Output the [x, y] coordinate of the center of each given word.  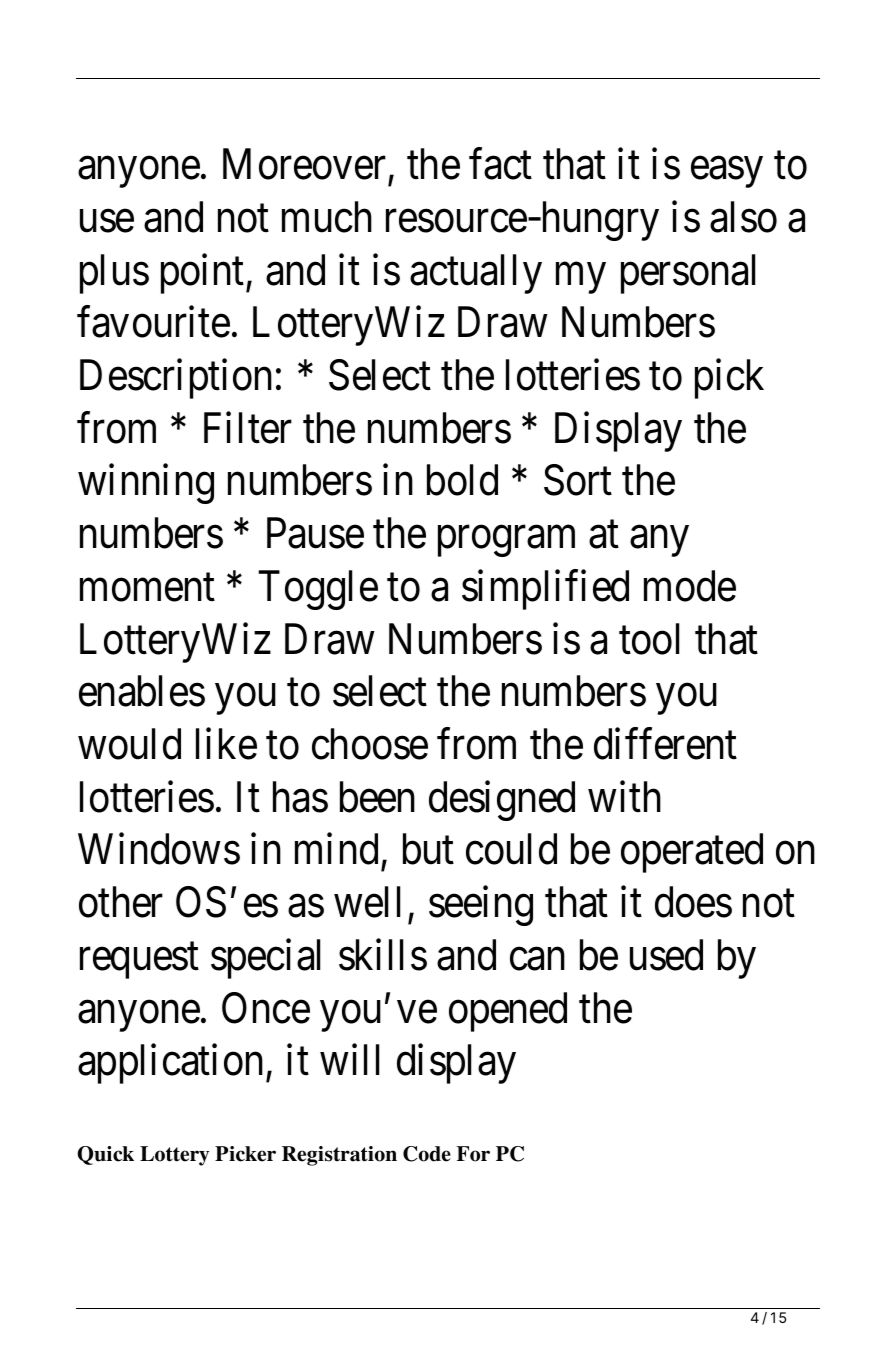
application [170, 1064]
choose [370, 744]
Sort [578, 480]
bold [462, 480]
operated [692, 853]
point [204, 274]
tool [649, 639]
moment [147, 588]
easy [726, 173]
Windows [159, 849]
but [428, 849]
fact [500, 164]
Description [176, 379]
